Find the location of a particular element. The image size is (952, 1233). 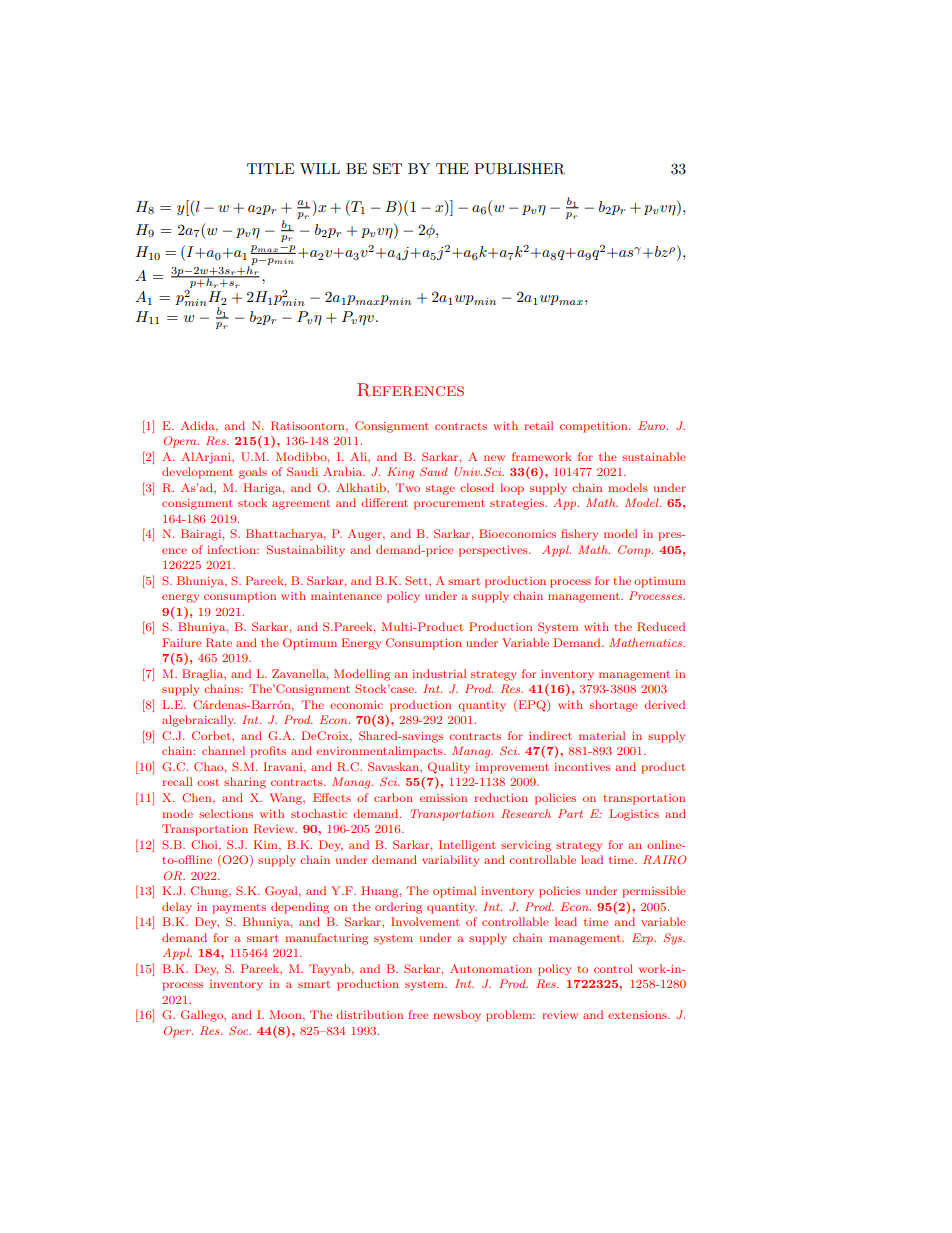

TITLE is located at coordinates (270, 168).
